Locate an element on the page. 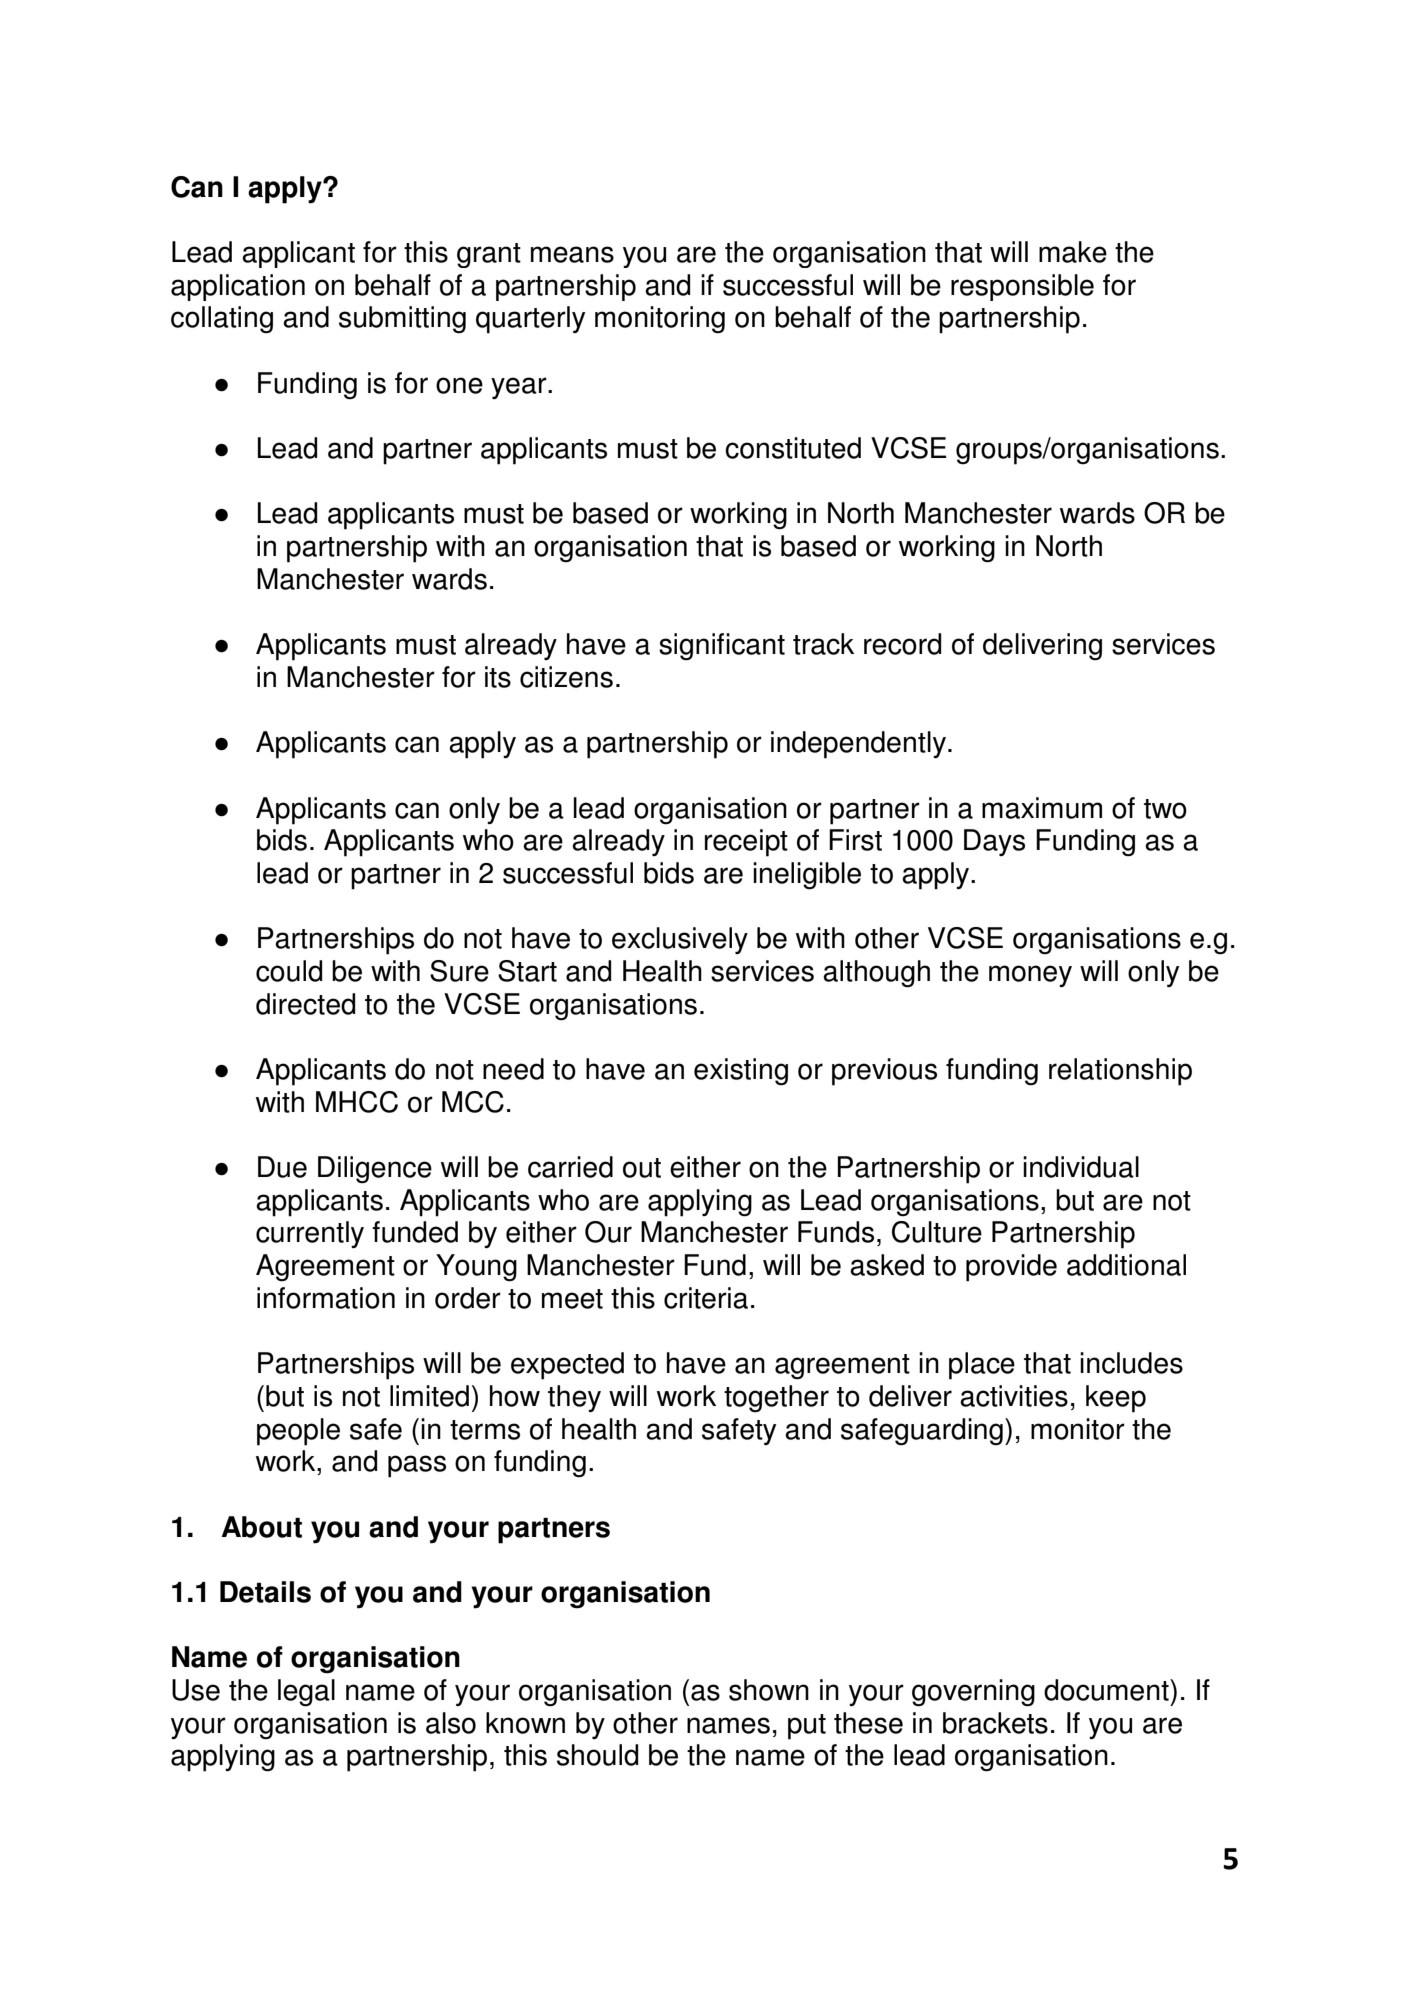  means is located at coordinates (572, 254).
